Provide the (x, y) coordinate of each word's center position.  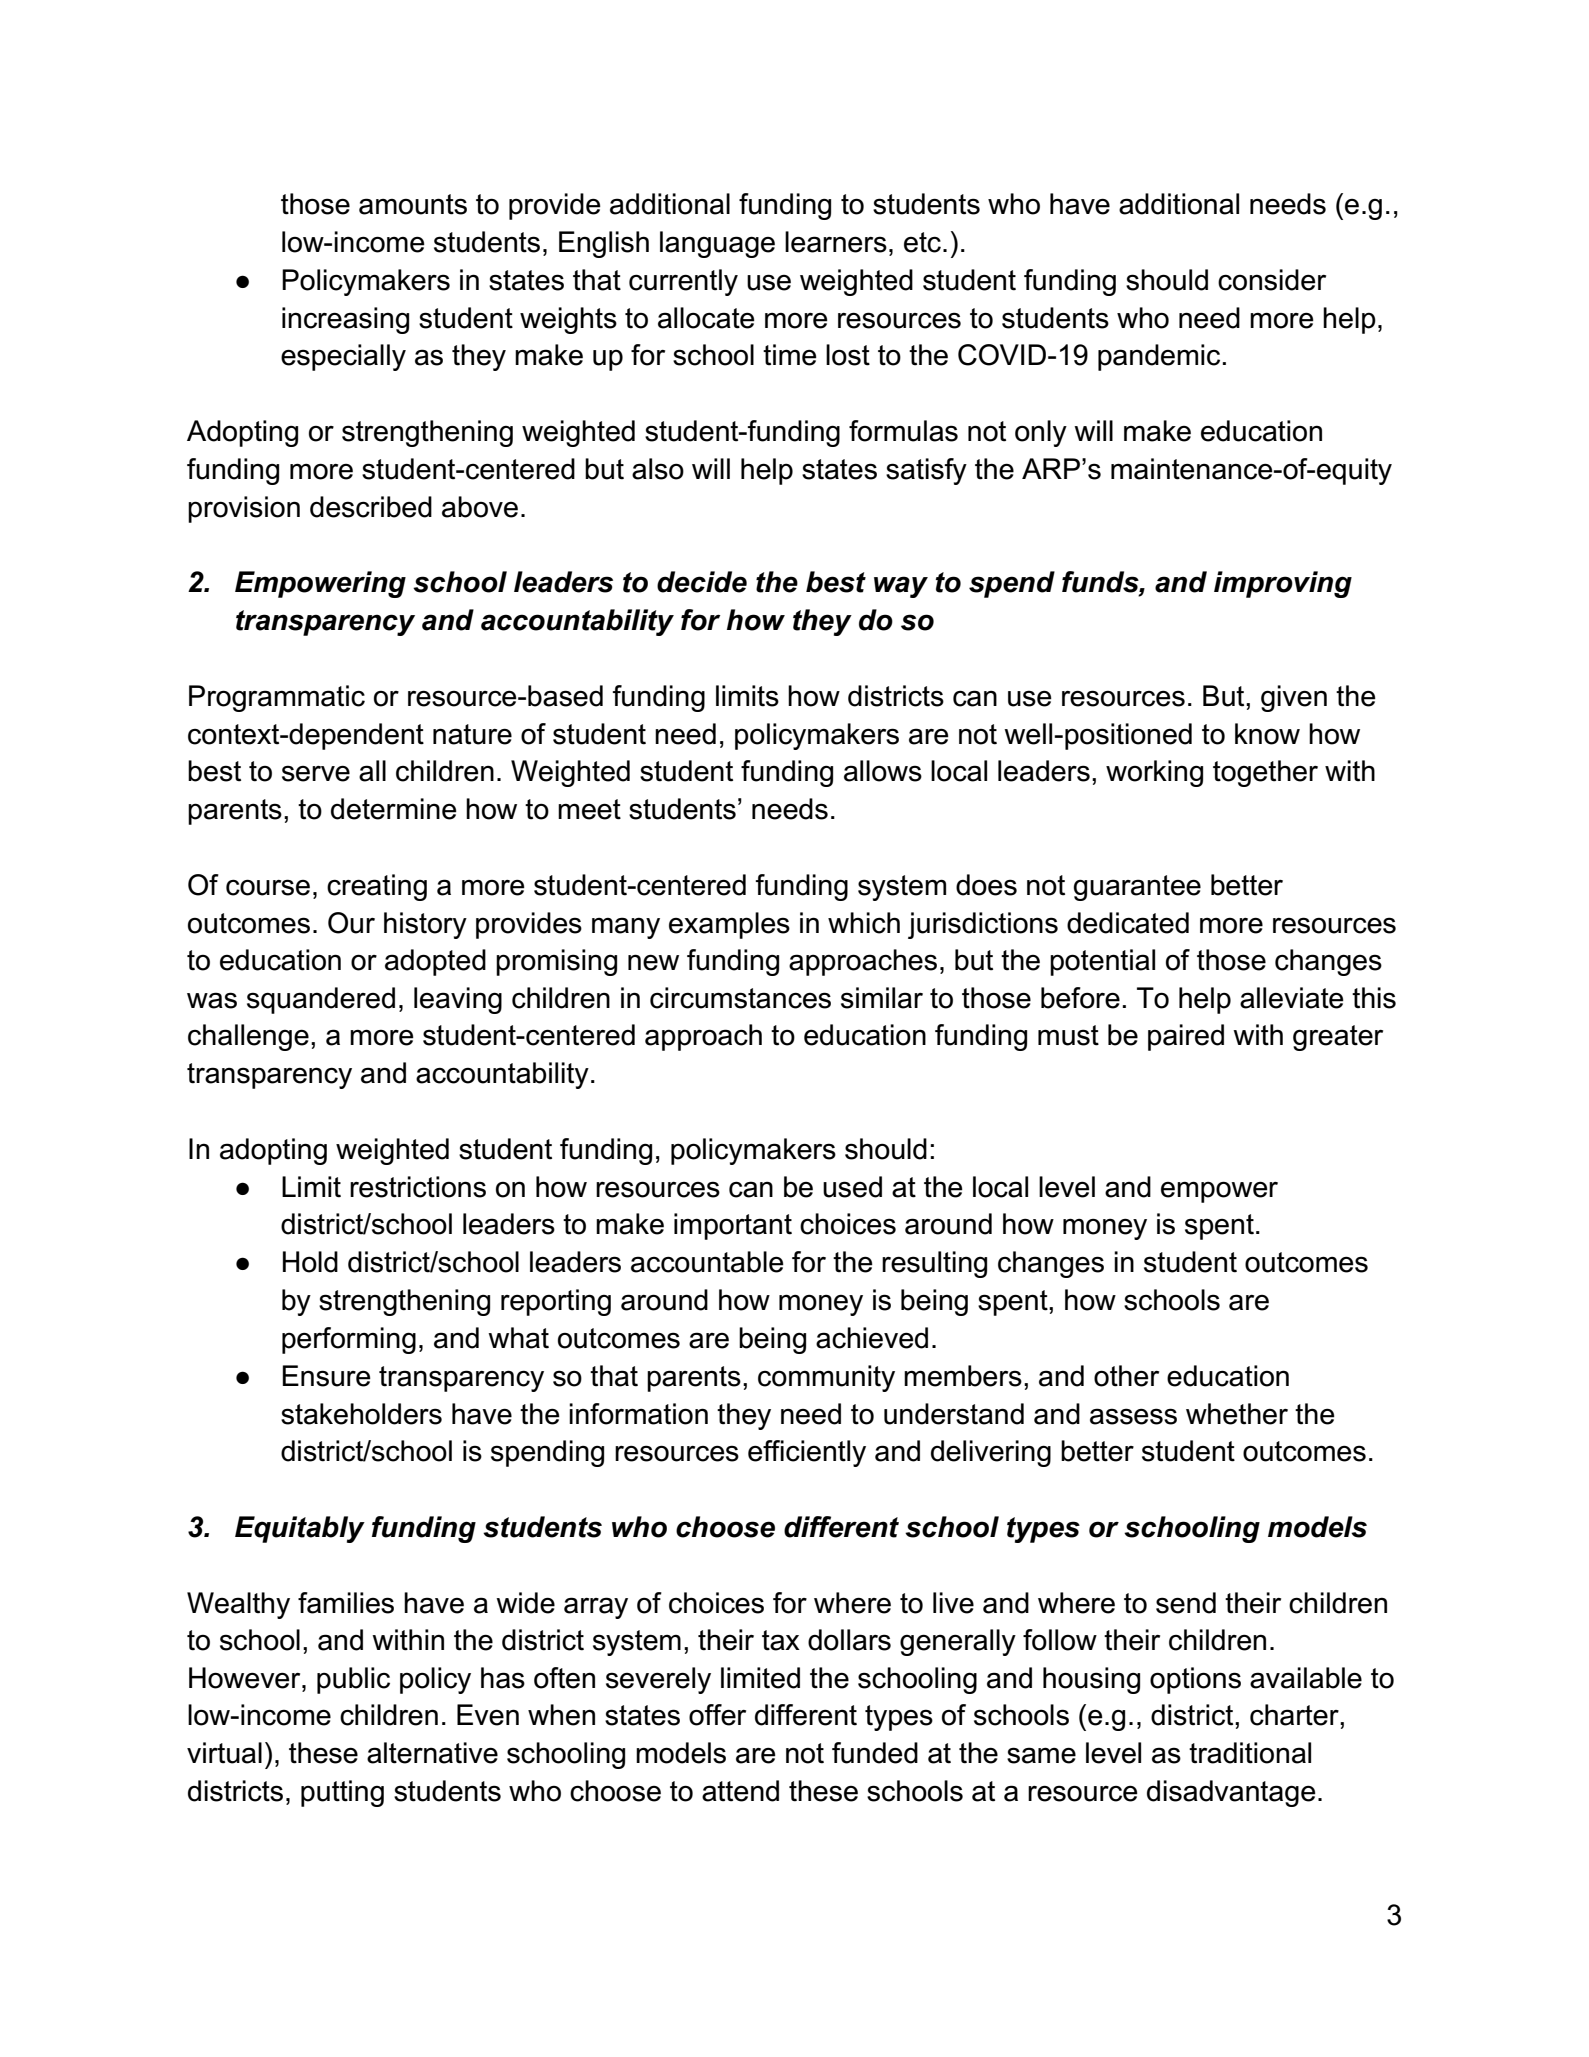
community (826, 1378)
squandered (321, 1000)
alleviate (1292, 998)
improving (1283, 584)
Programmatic (277, 698)
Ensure (326, 1376)
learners (836, 242)
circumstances (740, 998)
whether (1237, 1414)
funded (875, 1753)
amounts (413, 204)
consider (1272, 280)
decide (702, 582)
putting (342, 1793)
